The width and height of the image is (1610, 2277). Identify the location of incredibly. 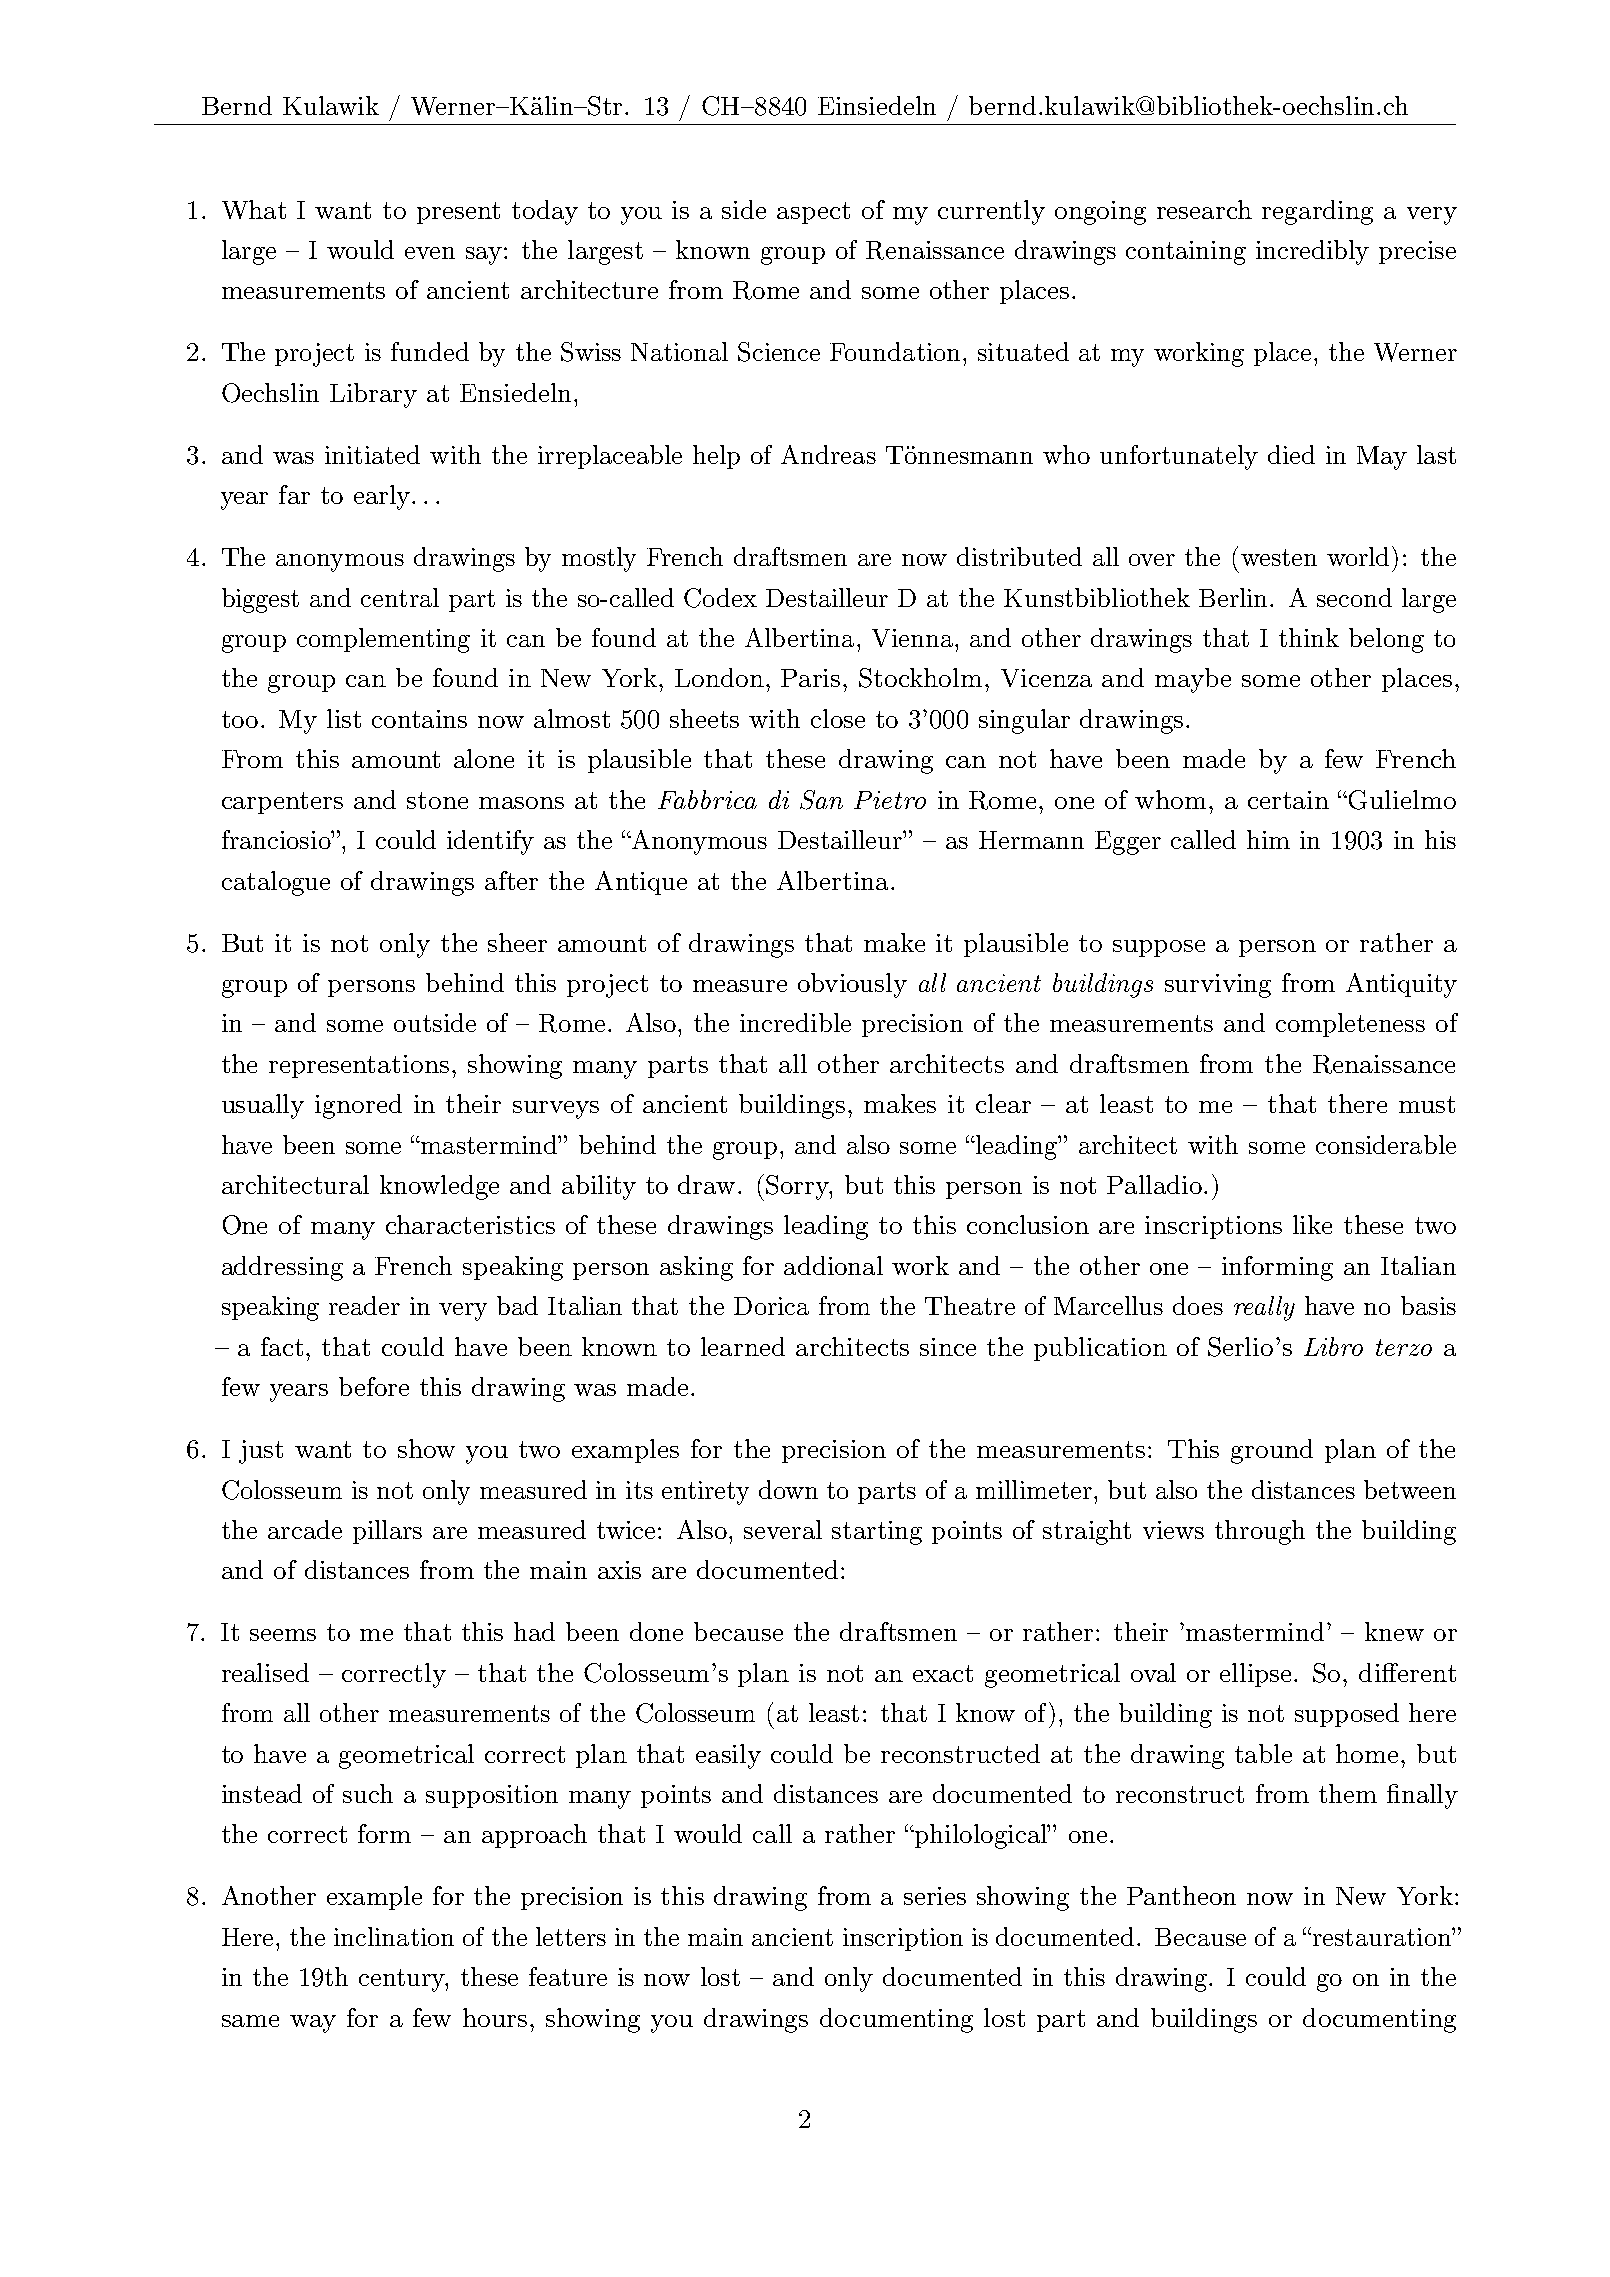
(1312, 252).
